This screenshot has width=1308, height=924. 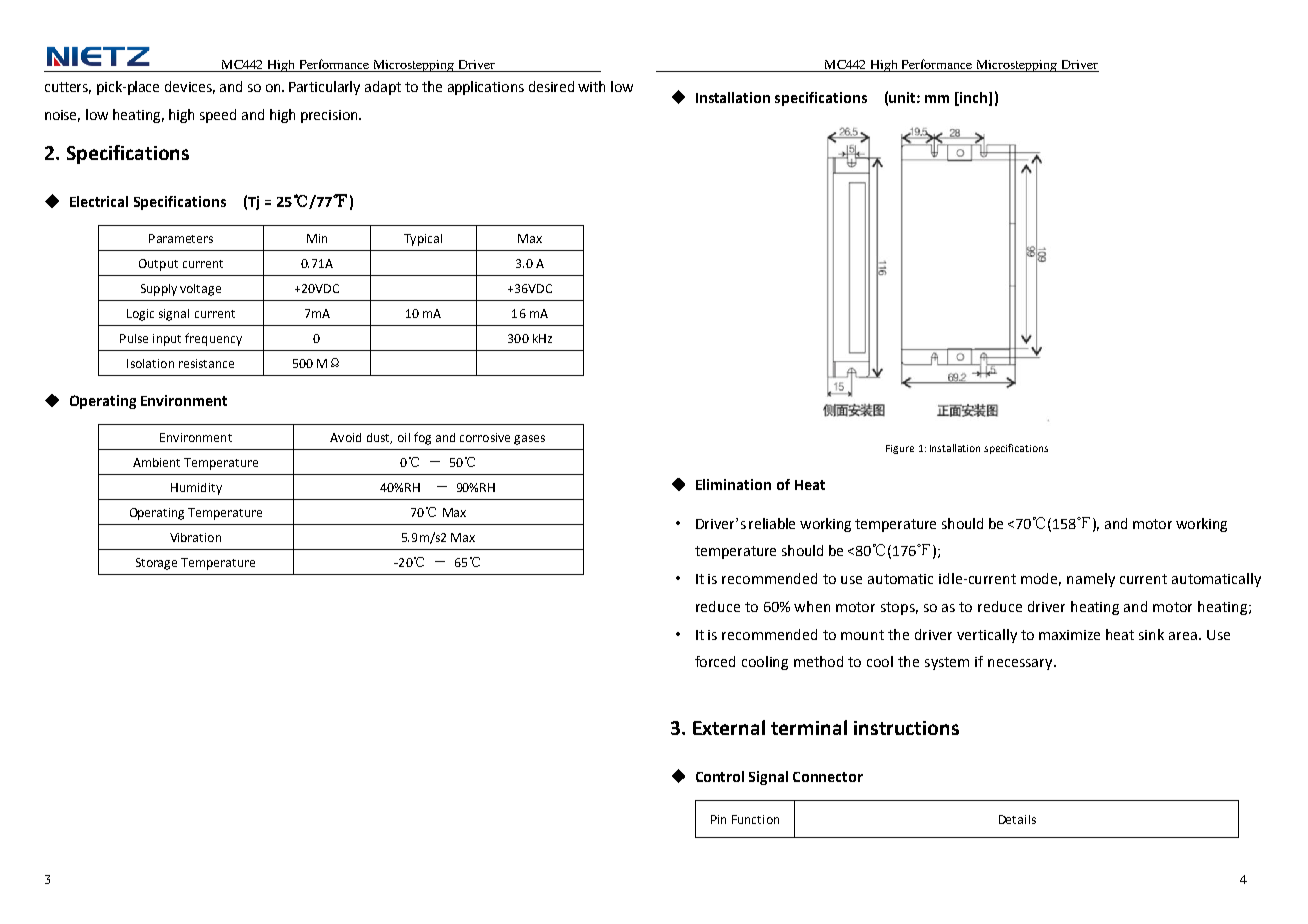 What do you see at coordinates (529, 440) in the screenshot?
I see `gases` at bounding box center [529, 440].
